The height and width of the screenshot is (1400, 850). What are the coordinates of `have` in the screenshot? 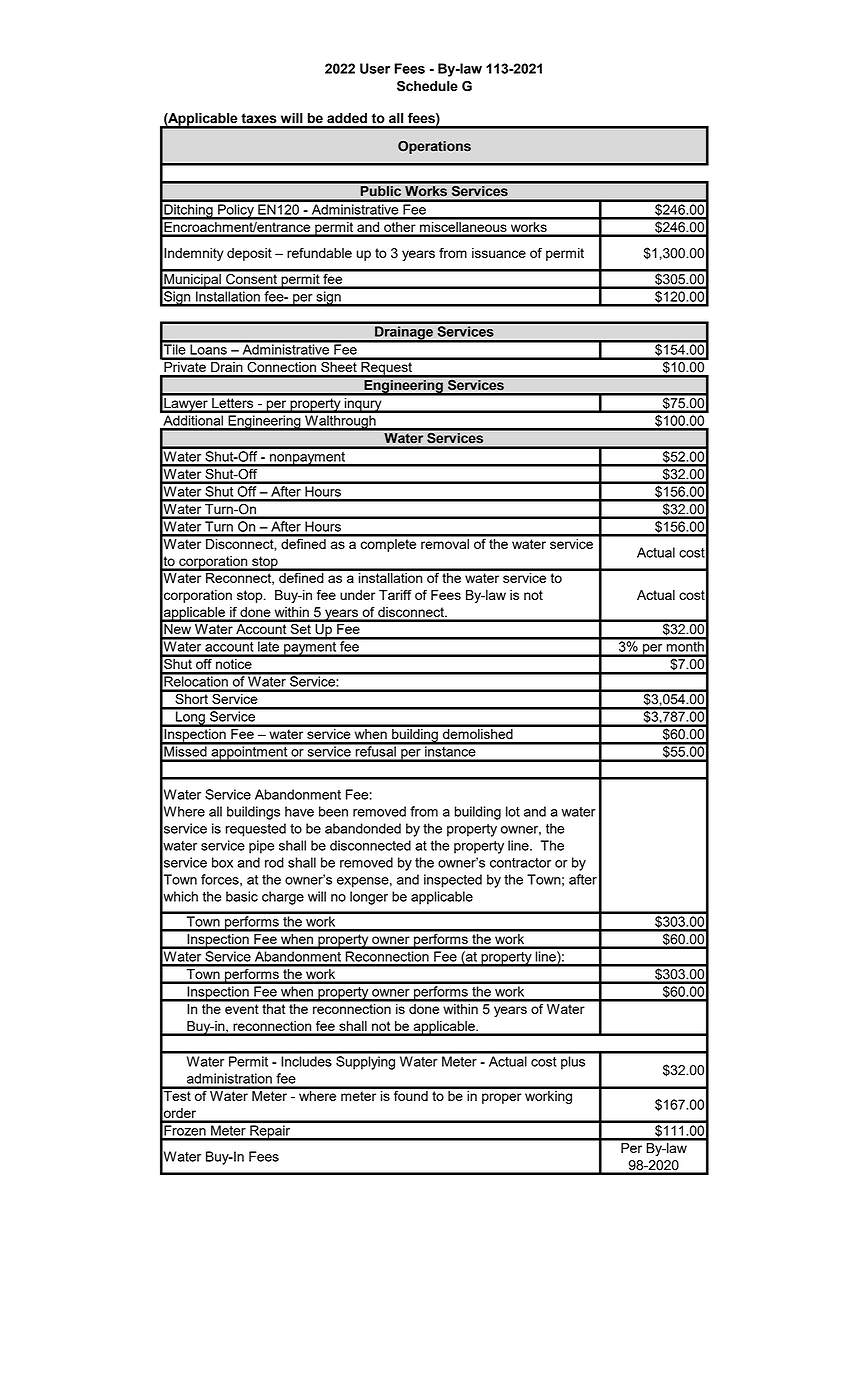 It's located at (299, 811).
